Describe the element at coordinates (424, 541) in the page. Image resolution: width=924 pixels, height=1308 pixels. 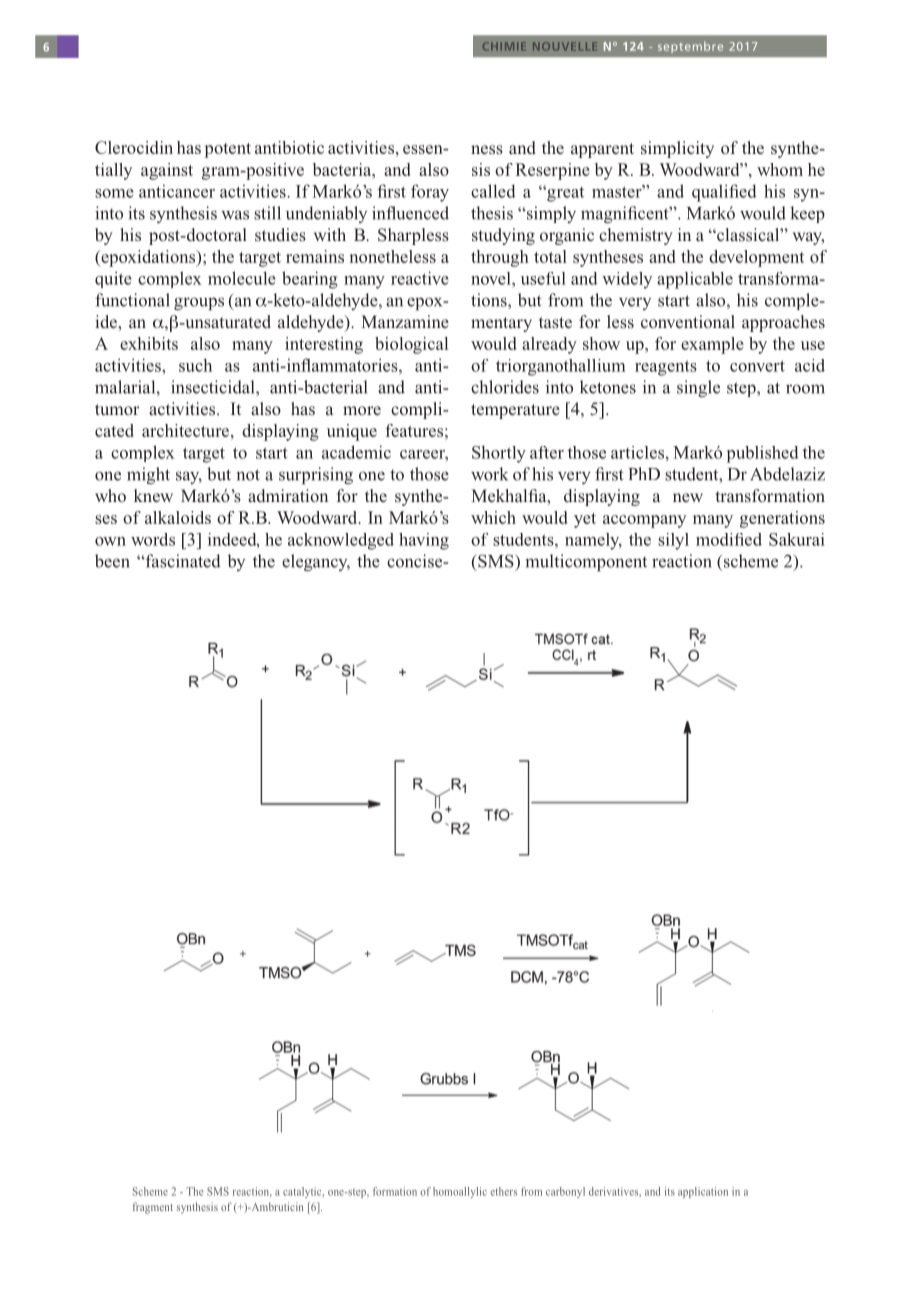
I see `having` at that location.
